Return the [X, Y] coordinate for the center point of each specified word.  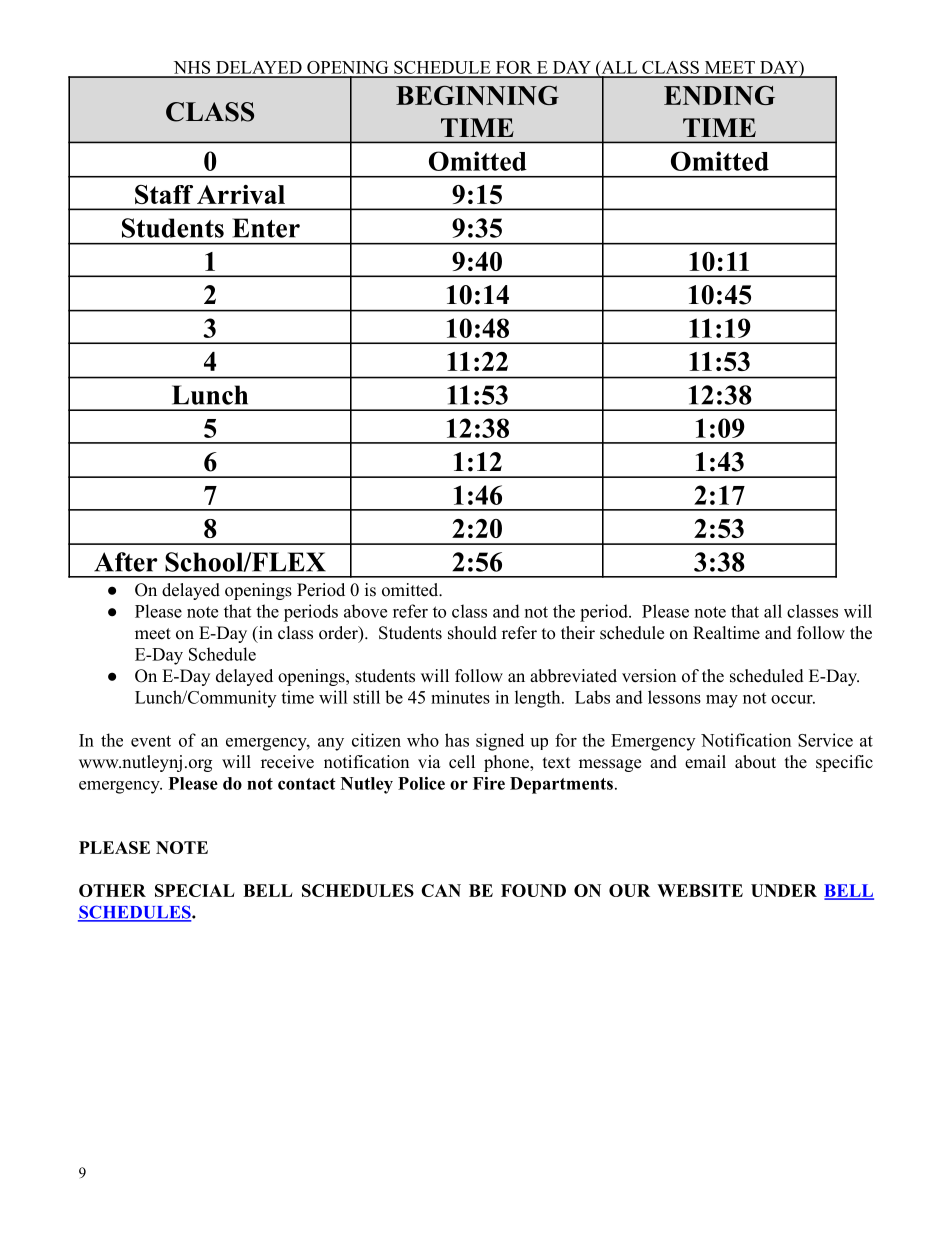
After [125, 562]
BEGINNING [477, 95]
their [578, 633]
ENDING [719, 95]
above [365, 611]
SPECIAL [194, 890]
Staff [164, 194]
